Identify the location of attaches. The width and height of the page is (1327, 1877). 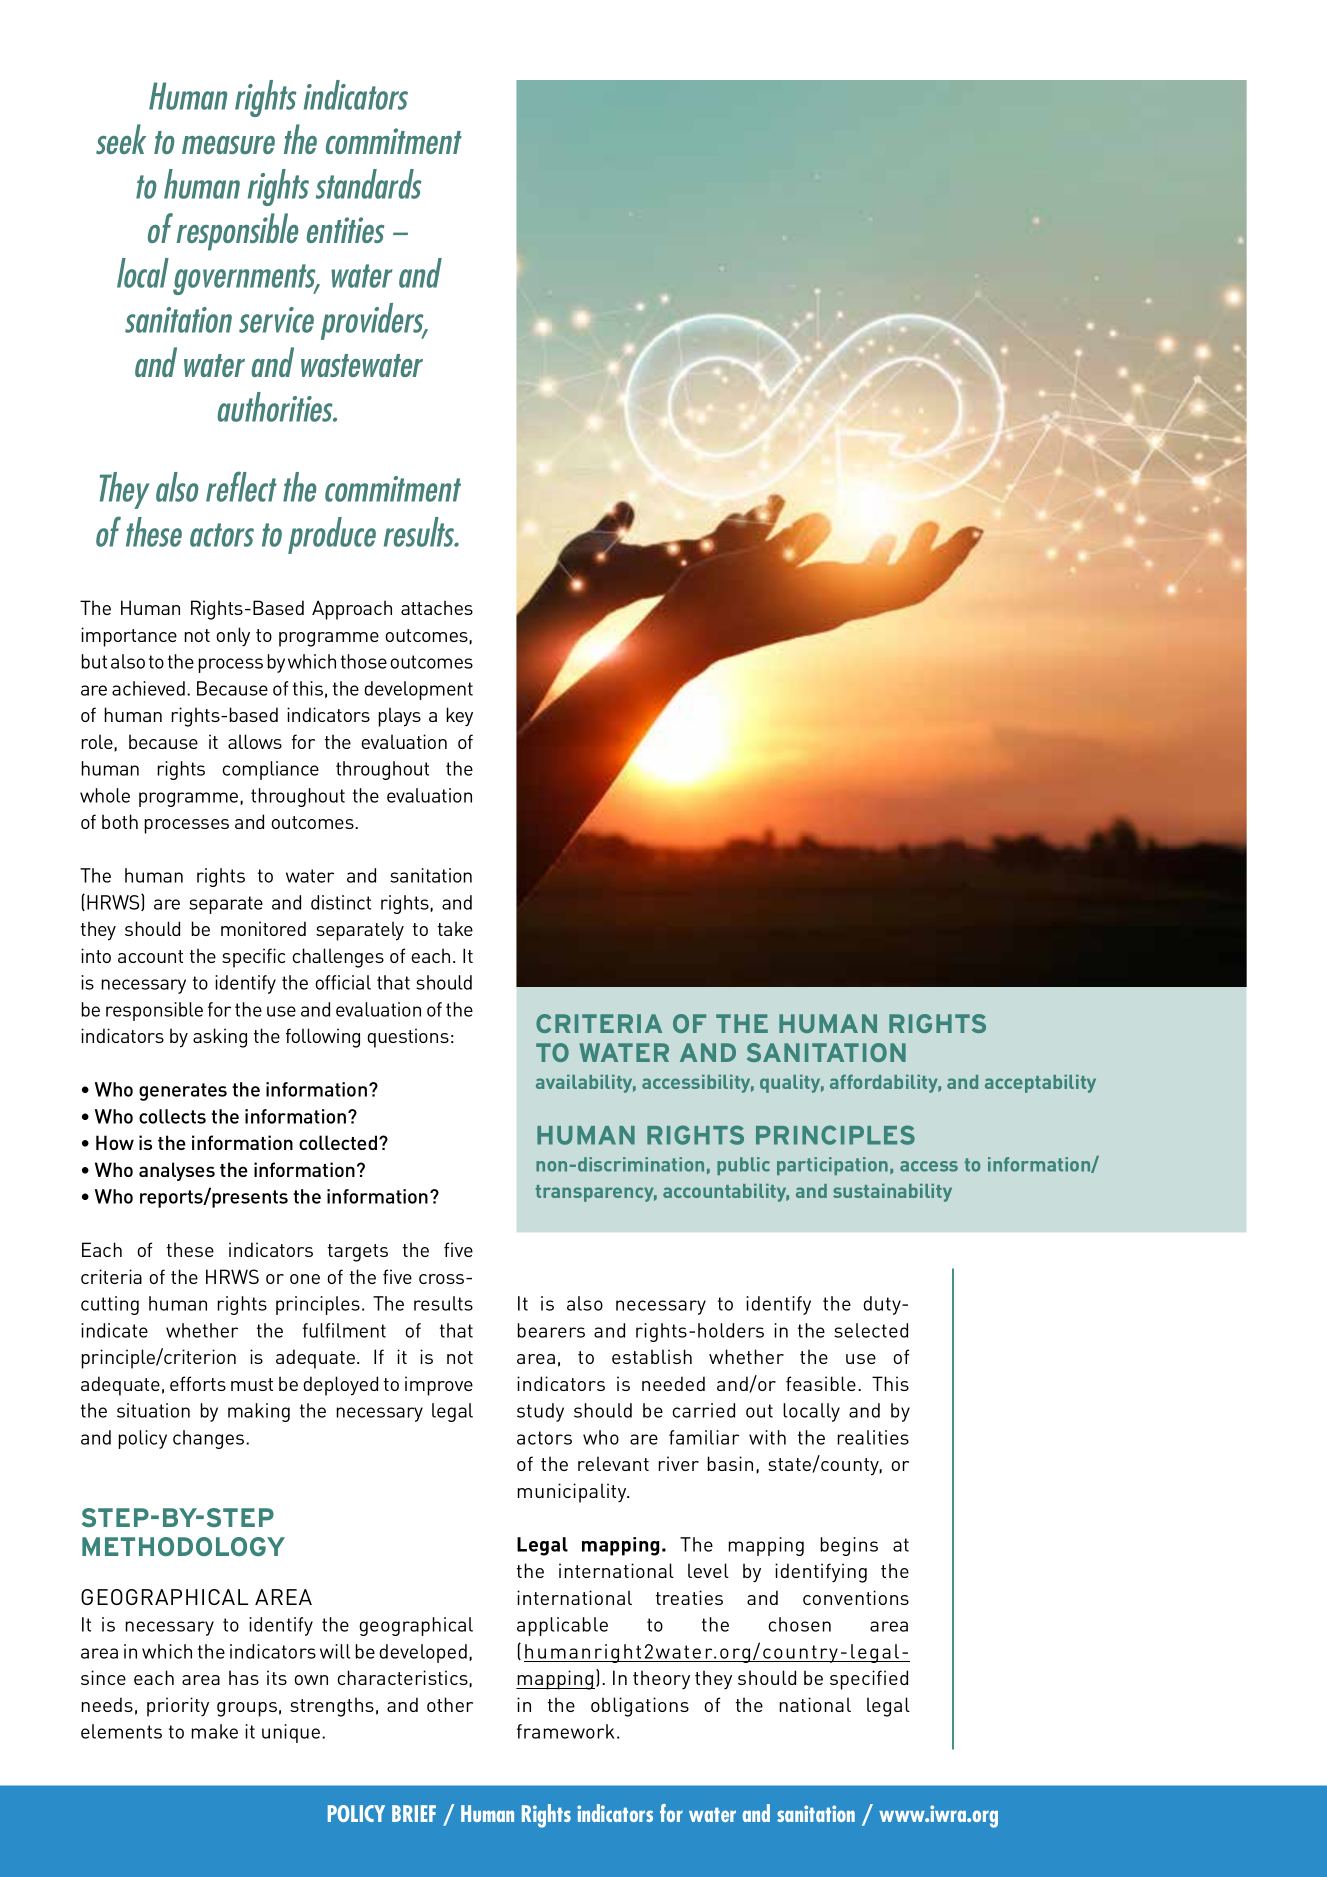
(437, 607).
